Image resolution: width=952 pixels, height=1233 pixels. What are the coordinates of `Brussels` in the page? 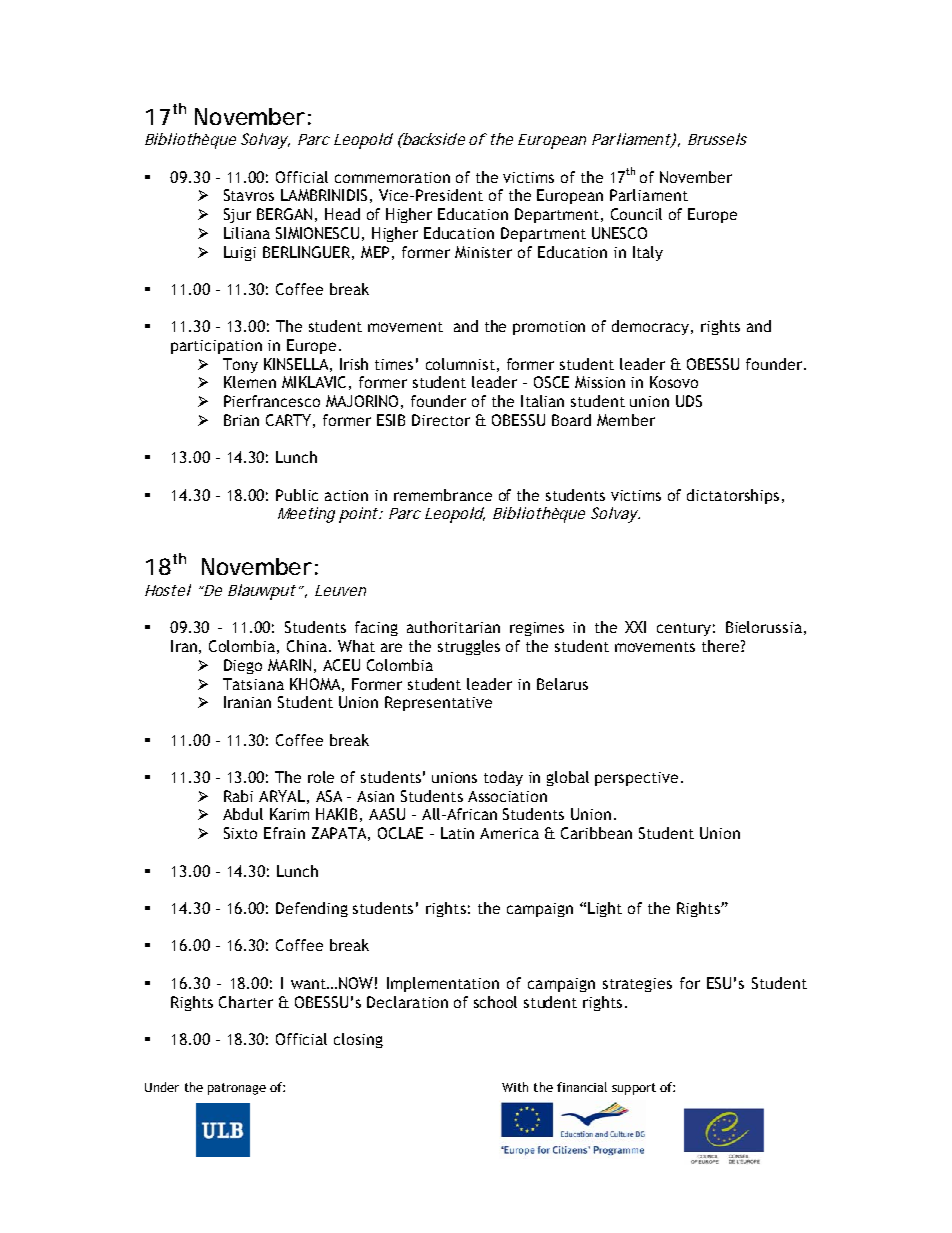 It's located at (717, 139).
